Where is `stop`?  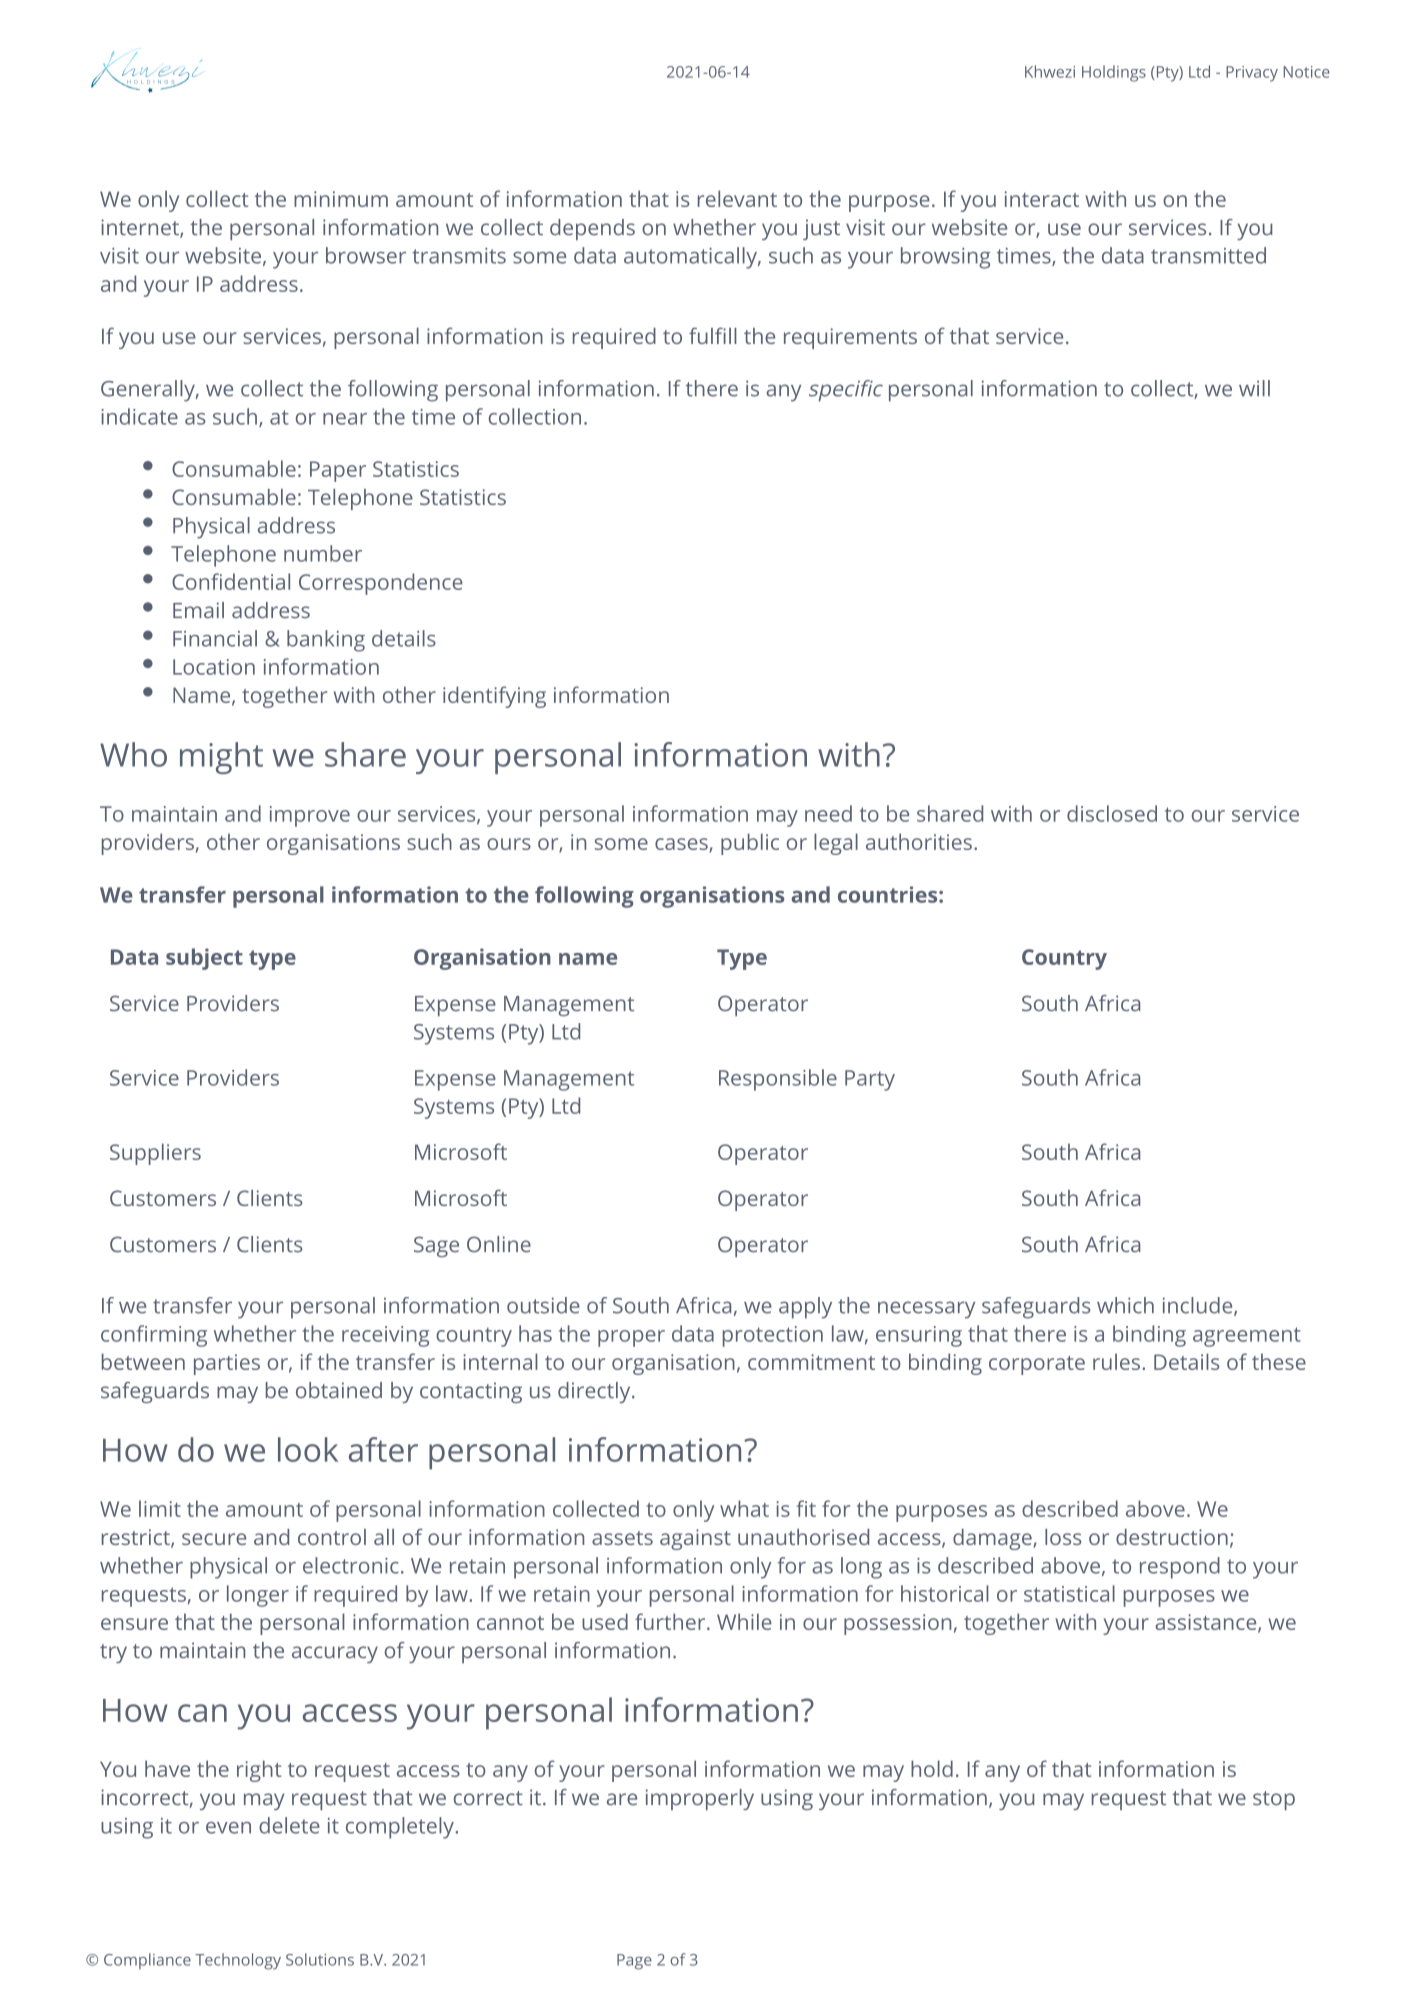
stop is located at coordinates (1274, 1800).
